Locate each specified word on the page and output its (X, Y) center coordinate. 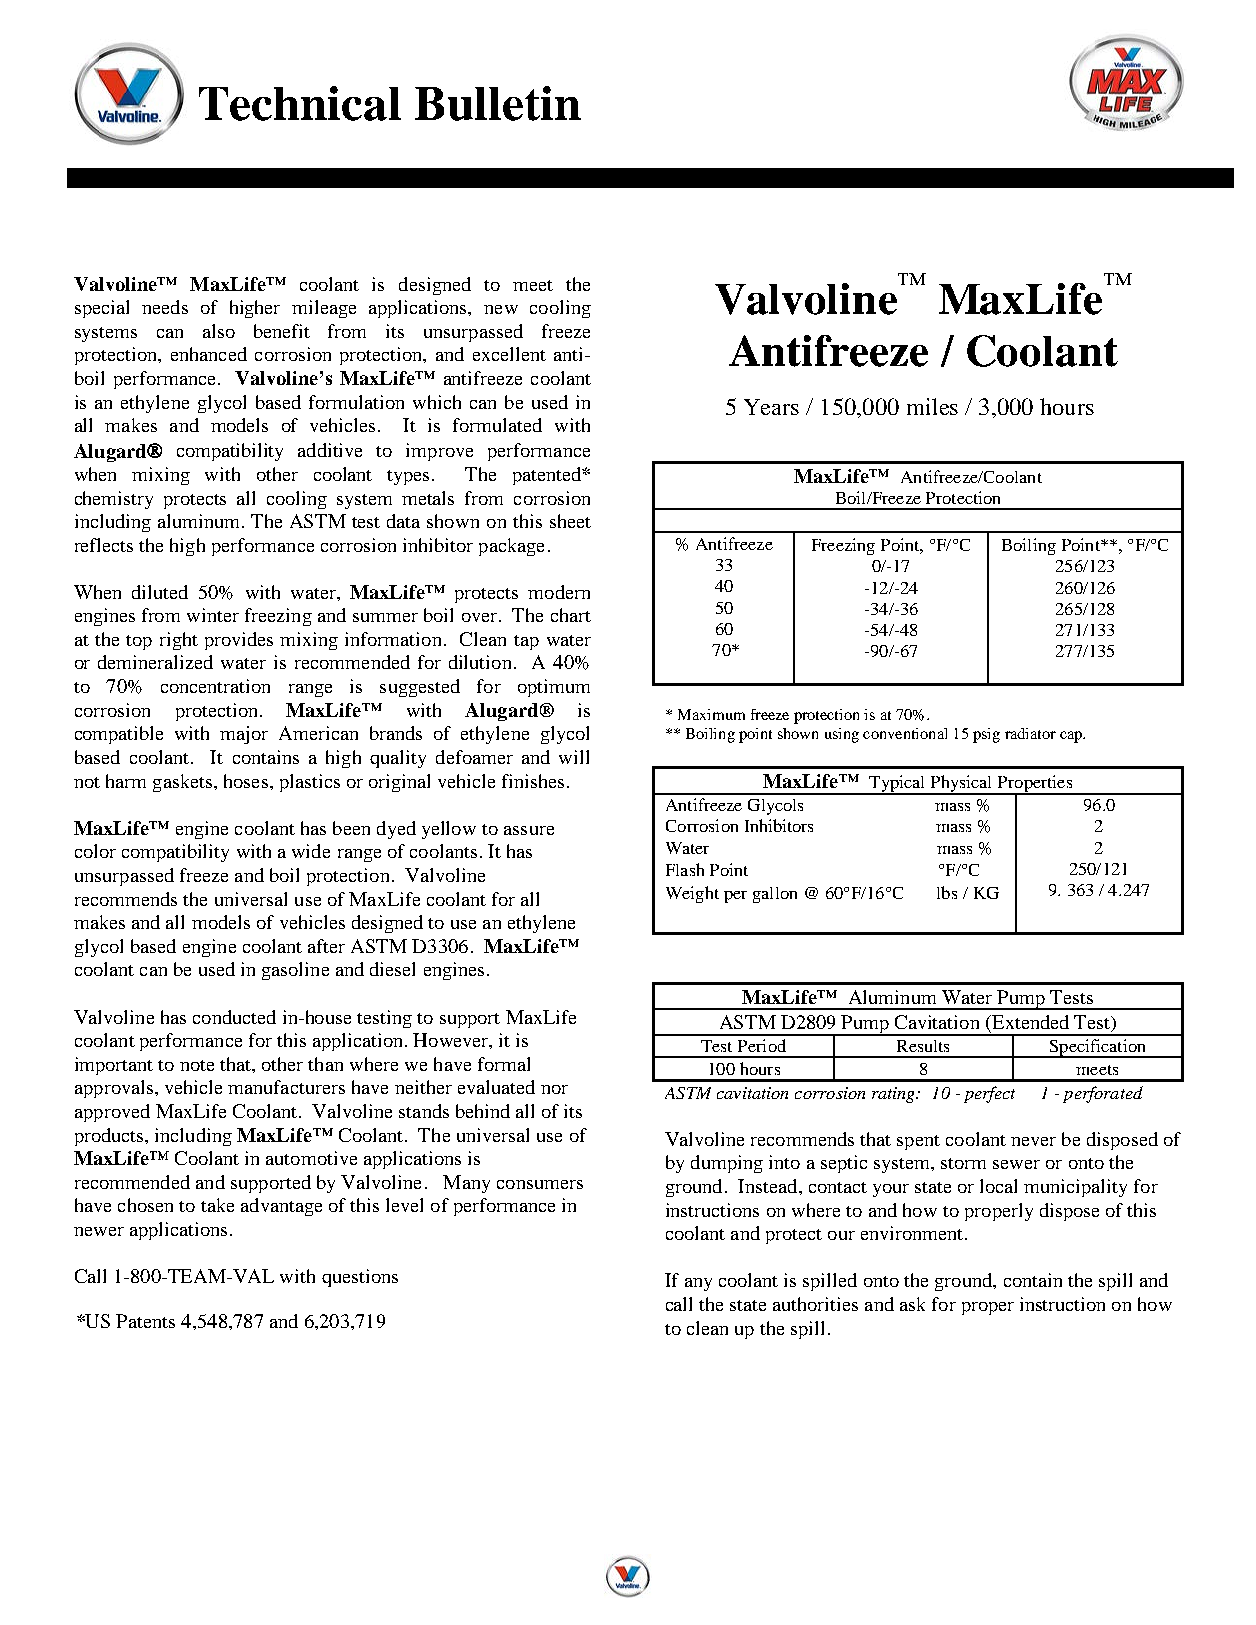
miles (932, 406)
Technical (300, 103)
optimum (554, 688)
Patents (145, 1321)
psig (986, 735)
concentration (215, 686)
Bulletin (498, 103)
